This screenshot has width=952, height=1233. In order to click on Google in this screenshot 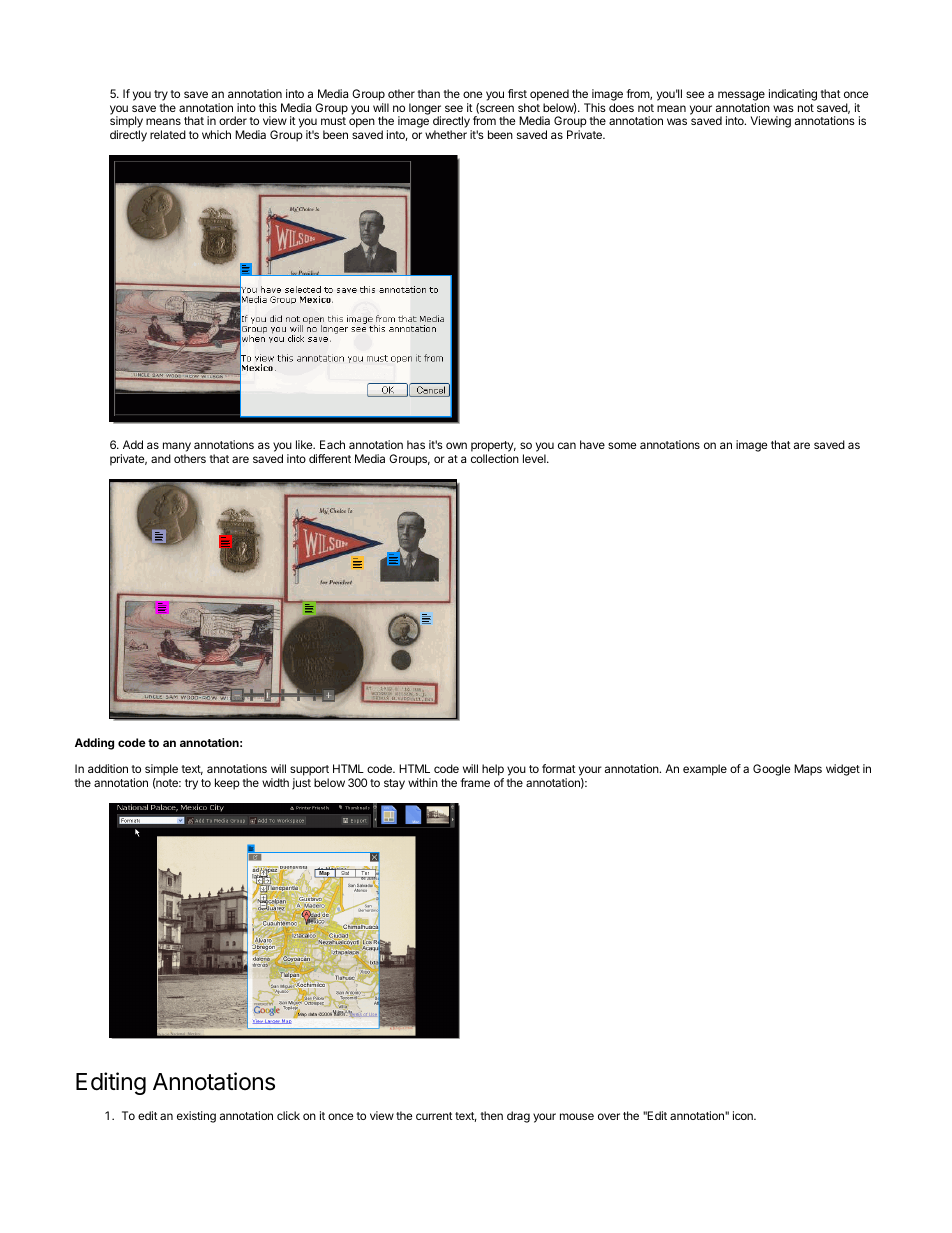, I will do `click(771, 770)`.
